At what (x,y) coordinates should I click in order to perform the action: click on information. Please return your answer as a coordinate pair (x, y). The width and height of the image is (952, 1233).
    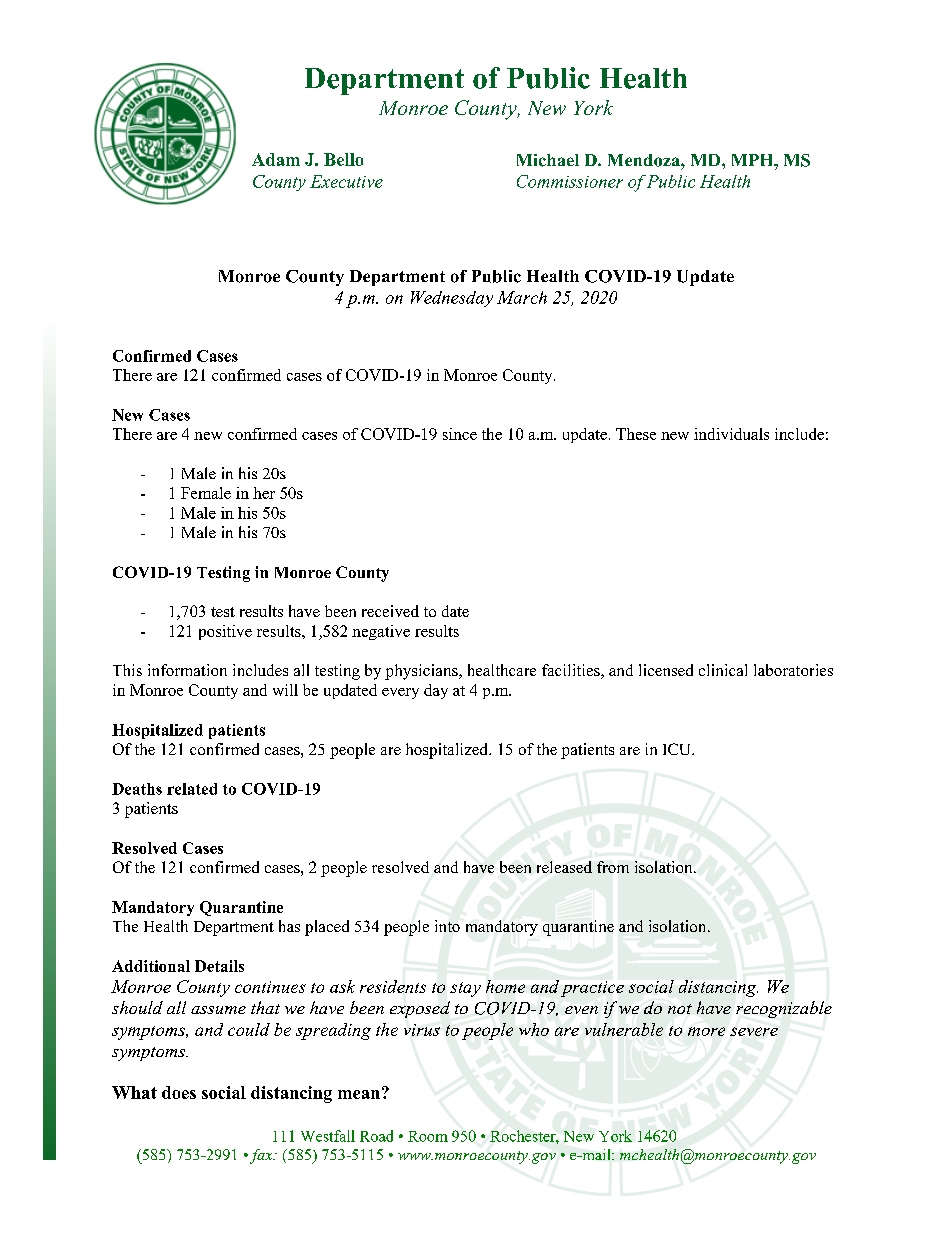
    Looking at the image, I should click on (187, 670).
